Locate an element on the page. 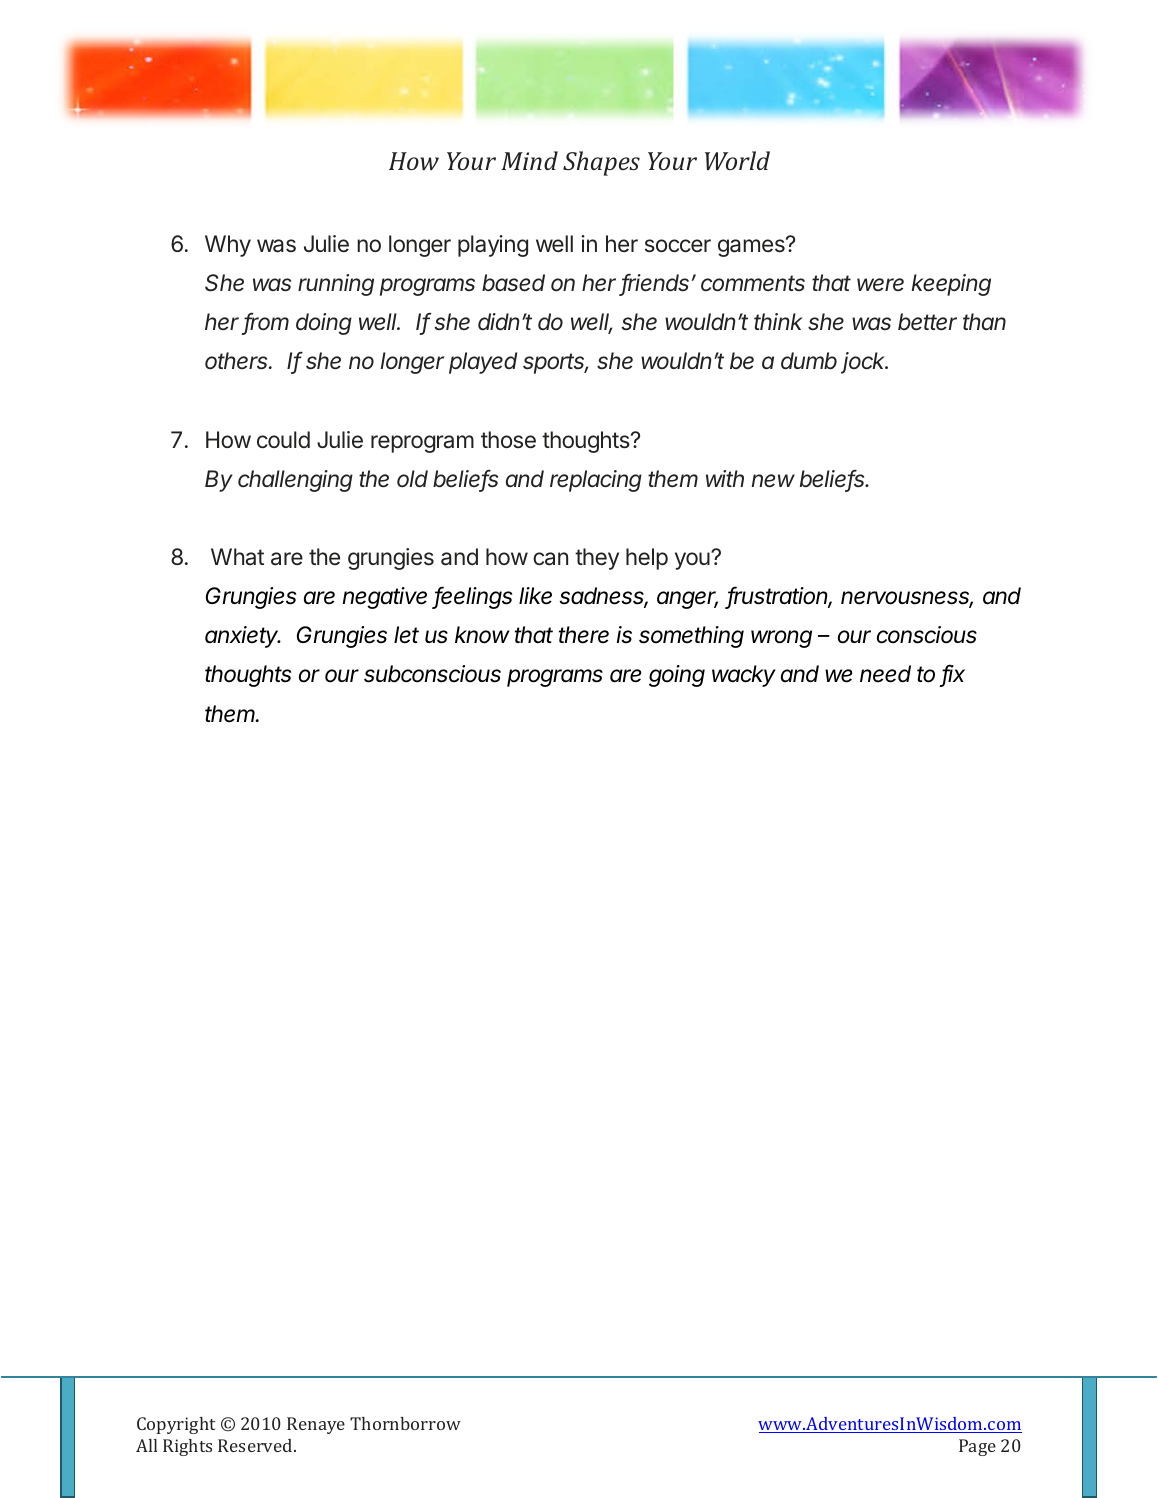  those is located at coordinates (508, 440).
